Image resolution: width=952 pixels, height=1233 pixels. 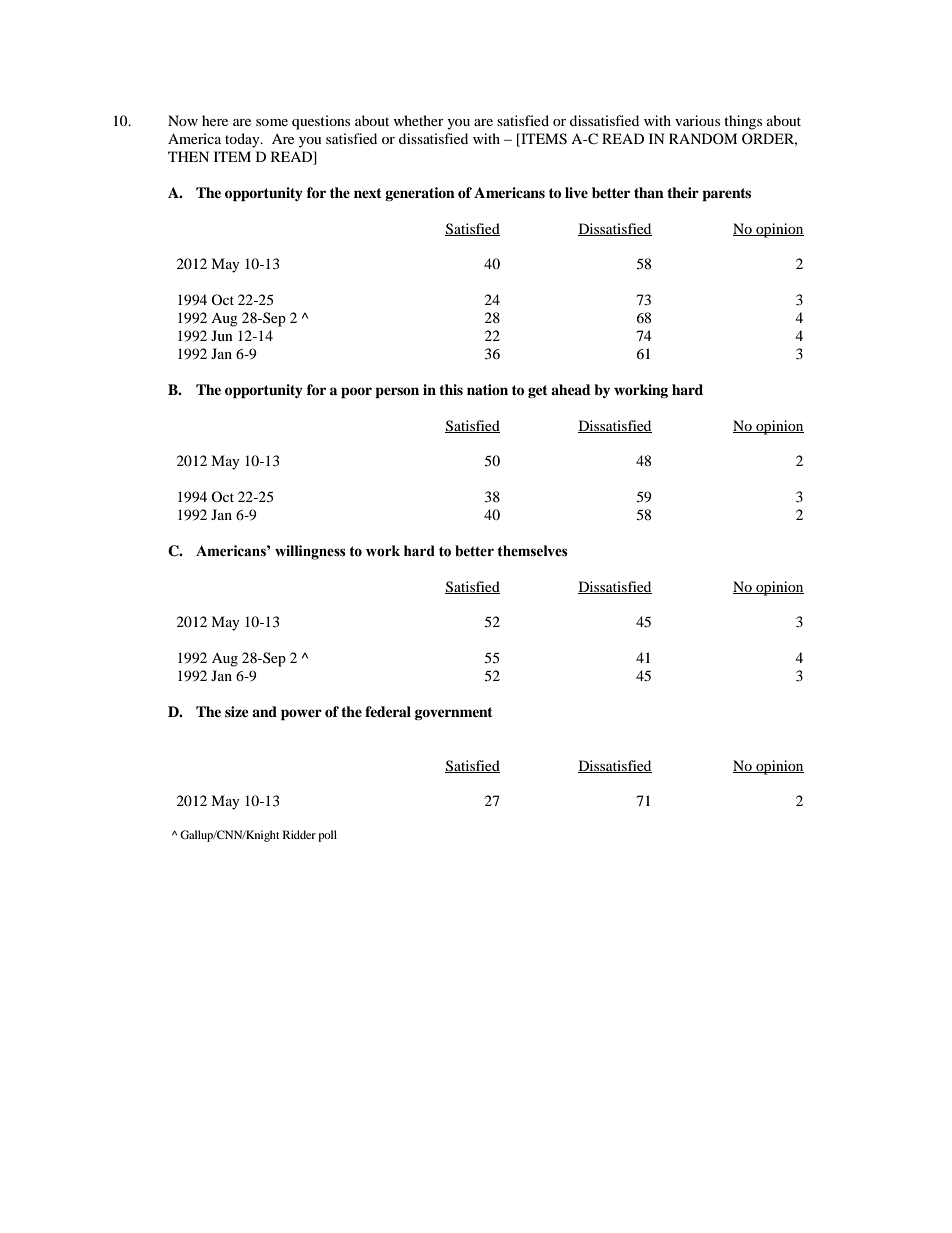 I want to click on poll, so click(x=327, y=836).
